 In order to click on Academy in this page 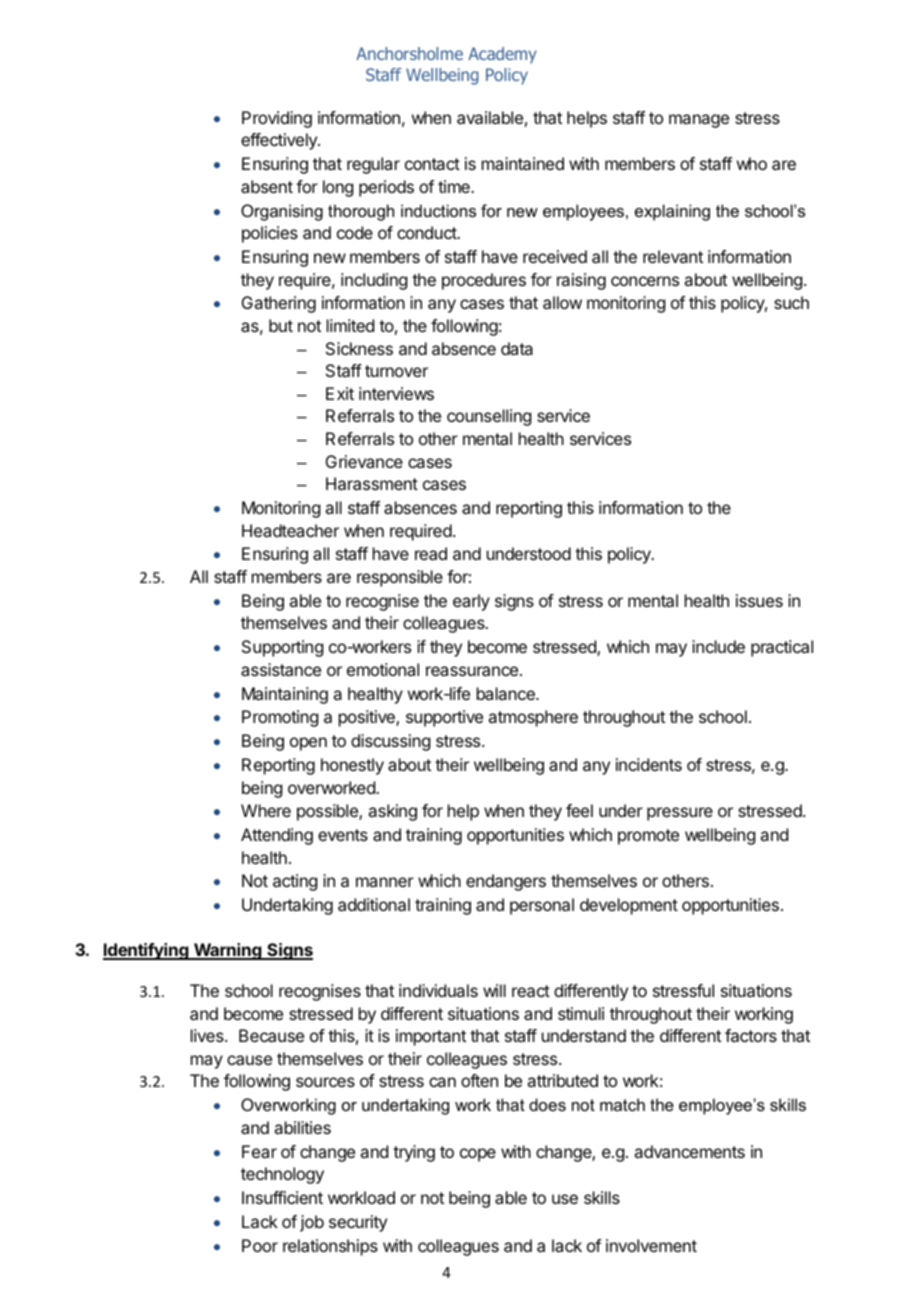, I will do `click(502, 55)`.
